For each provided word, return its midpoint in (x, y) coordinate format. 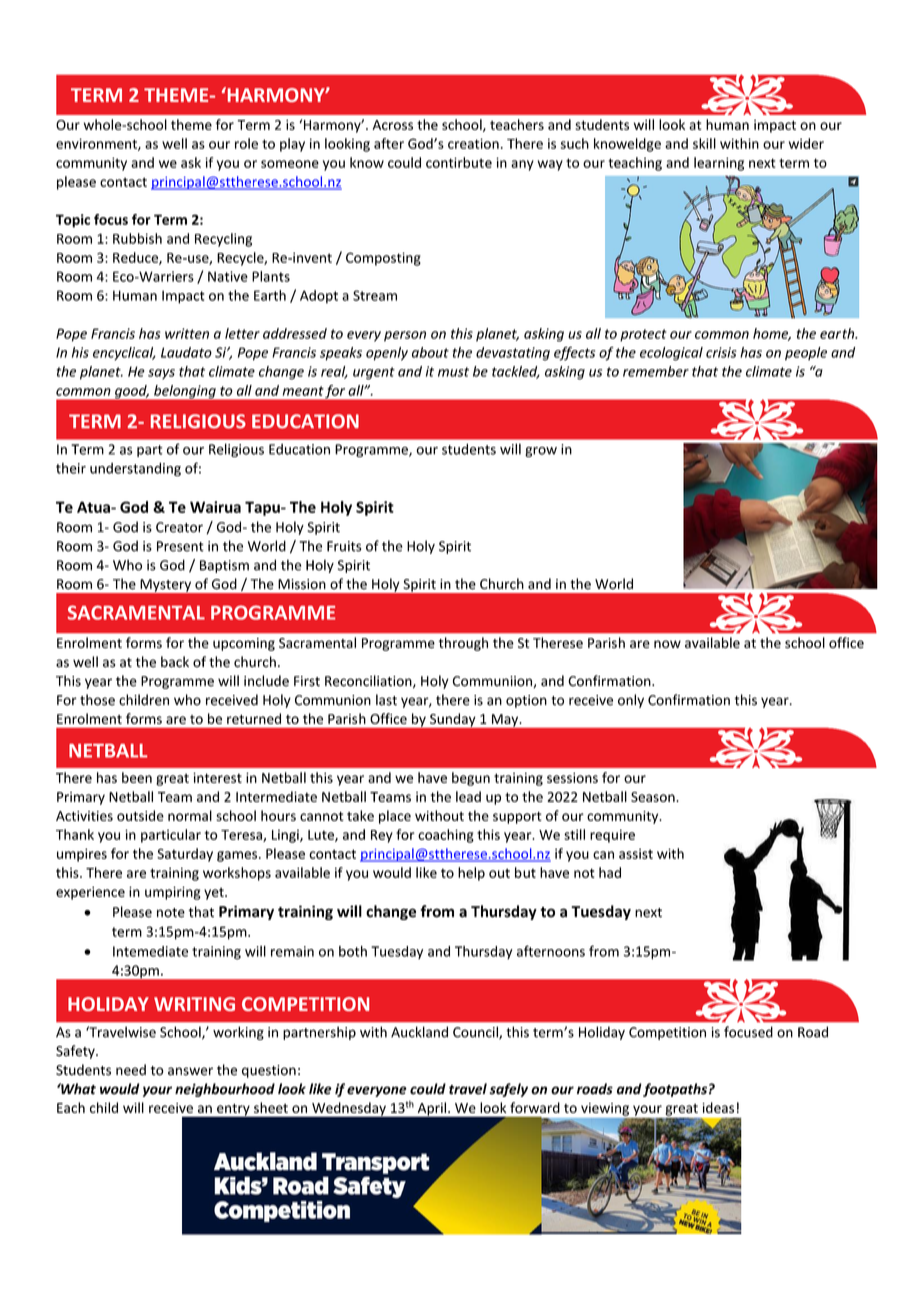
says (161, 374)
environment (97, 144)
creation (473, 143)
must (453, 372)
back (175, 662)
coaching (446, 836)
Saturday (185, 855)
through (463, 644)
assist (636, 853)
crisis (721, 352)
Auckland (419, 1032)
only (631, 701)
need (131, 1070)
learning (719, 164)
